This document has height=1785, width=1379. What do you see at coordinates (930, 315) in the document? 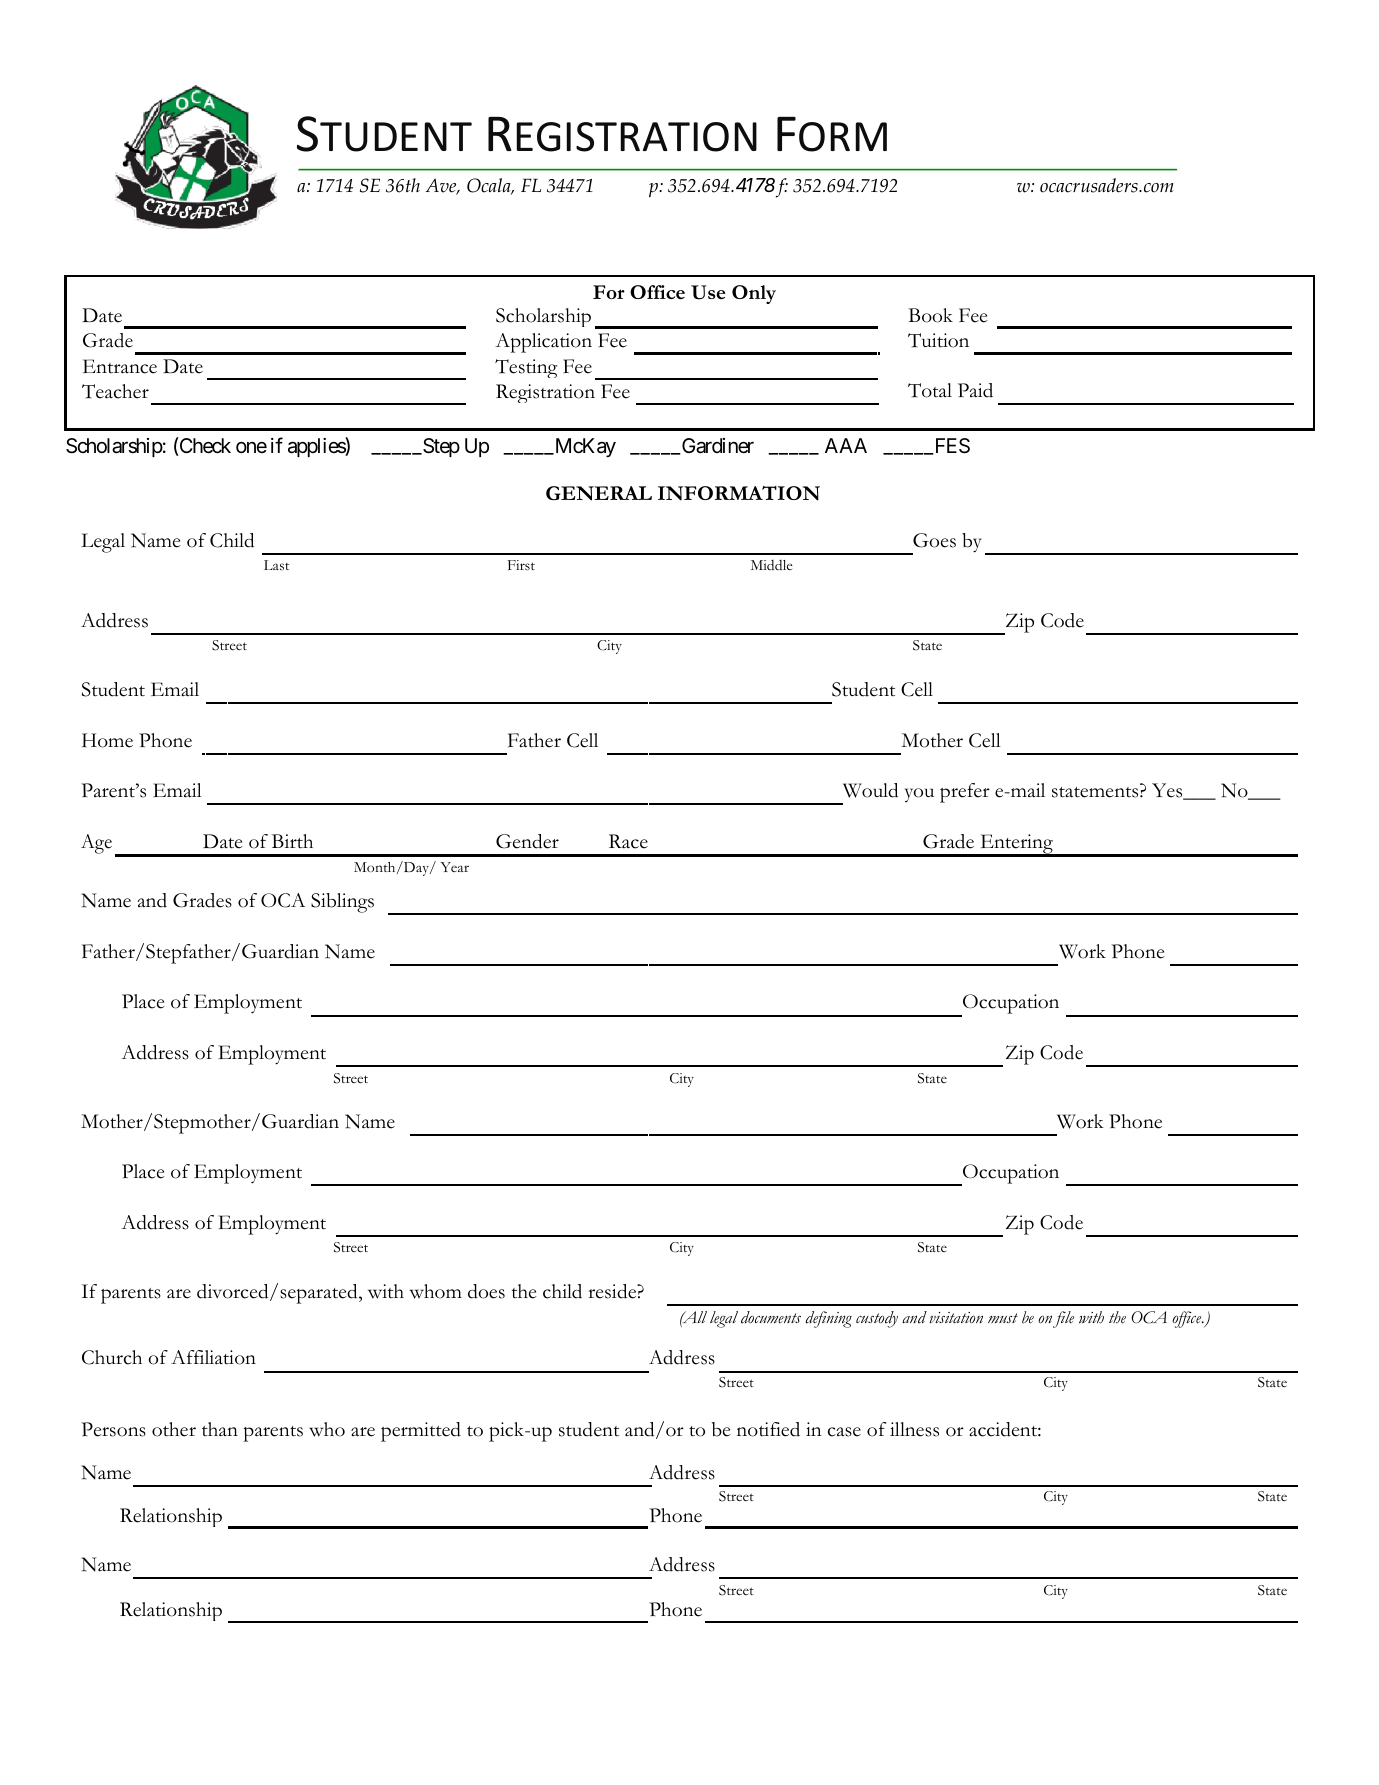
I see `Book` at bounding box center [930, 315].
